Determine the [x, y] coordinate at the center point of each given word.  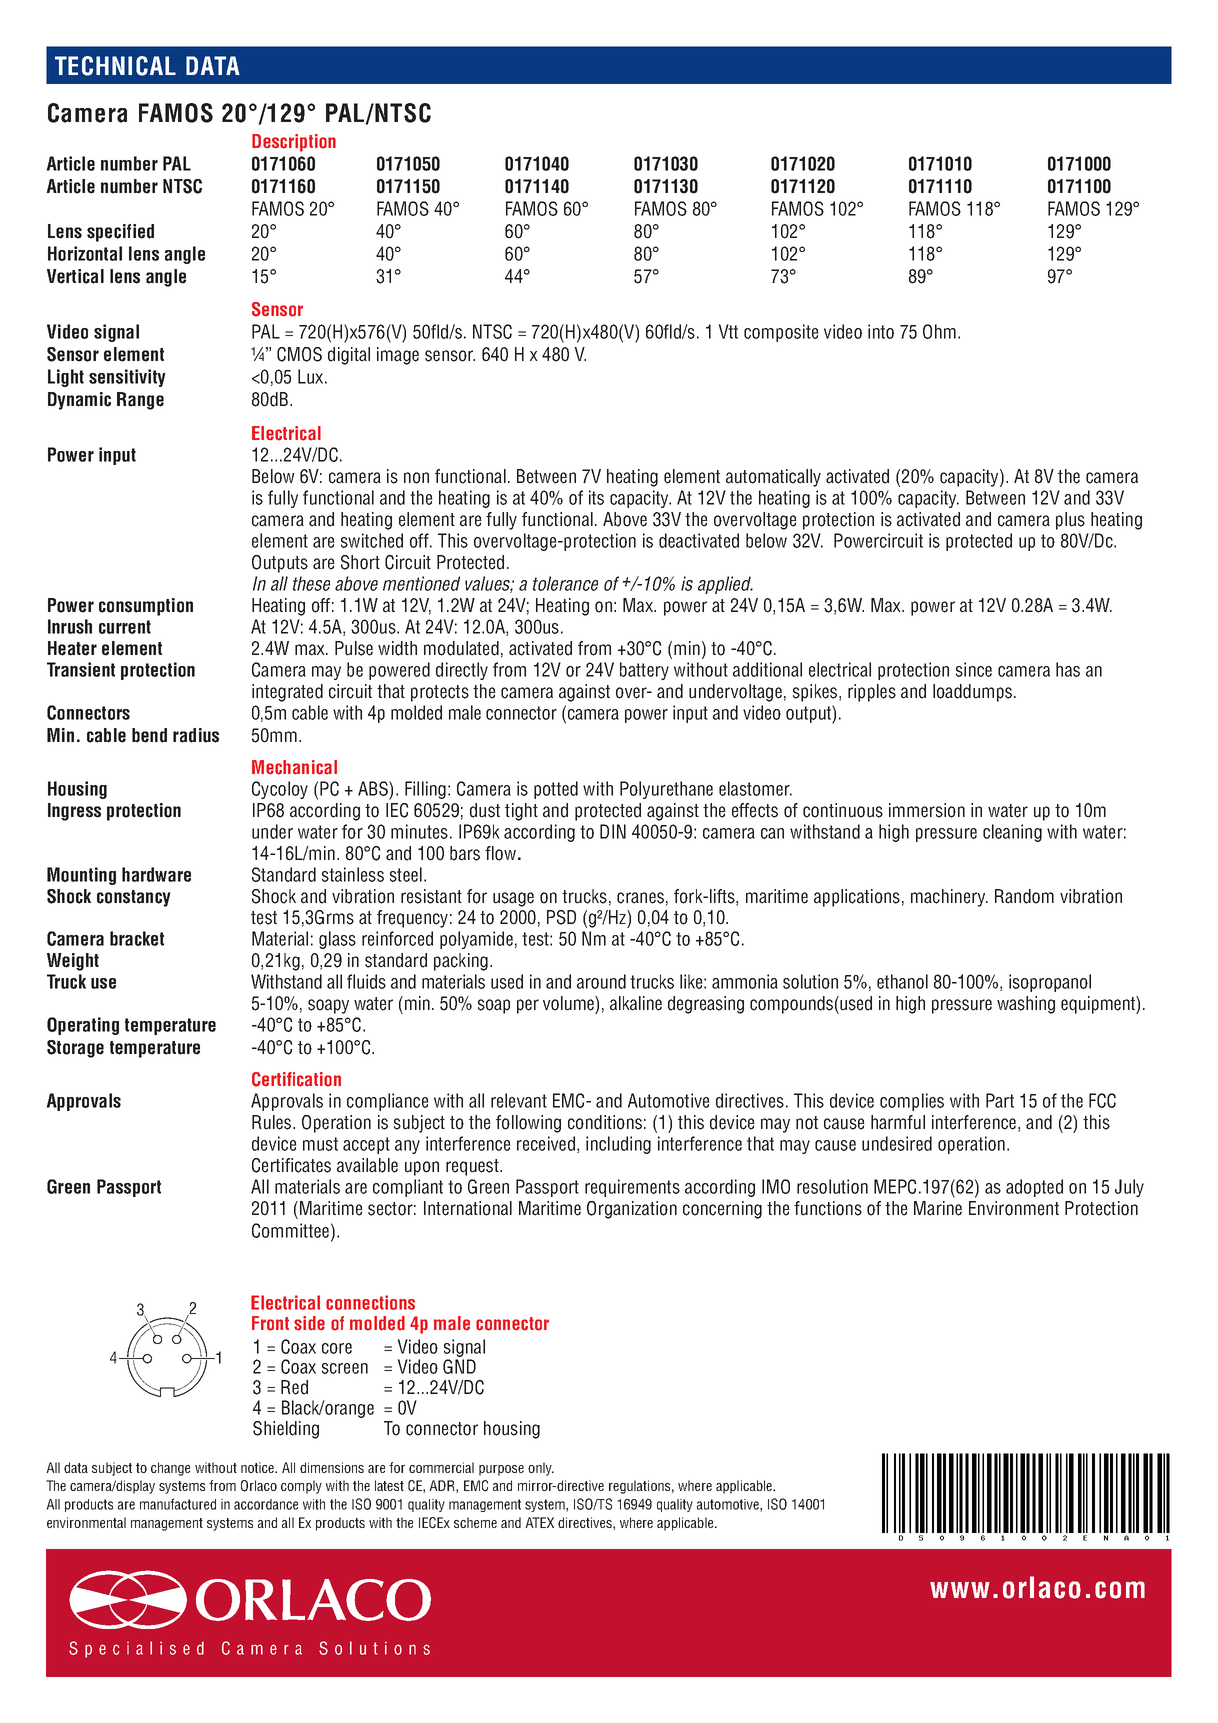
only [541, 1469]
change [170, 1469]
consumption [146, 607]
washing [1026, 1005]
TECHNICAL [115, 66]
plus [1070, 521]
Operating [83, 1026]
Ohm [939, 331]
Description [294, 143]
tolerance [565, 583]
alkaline [636, 1003]
